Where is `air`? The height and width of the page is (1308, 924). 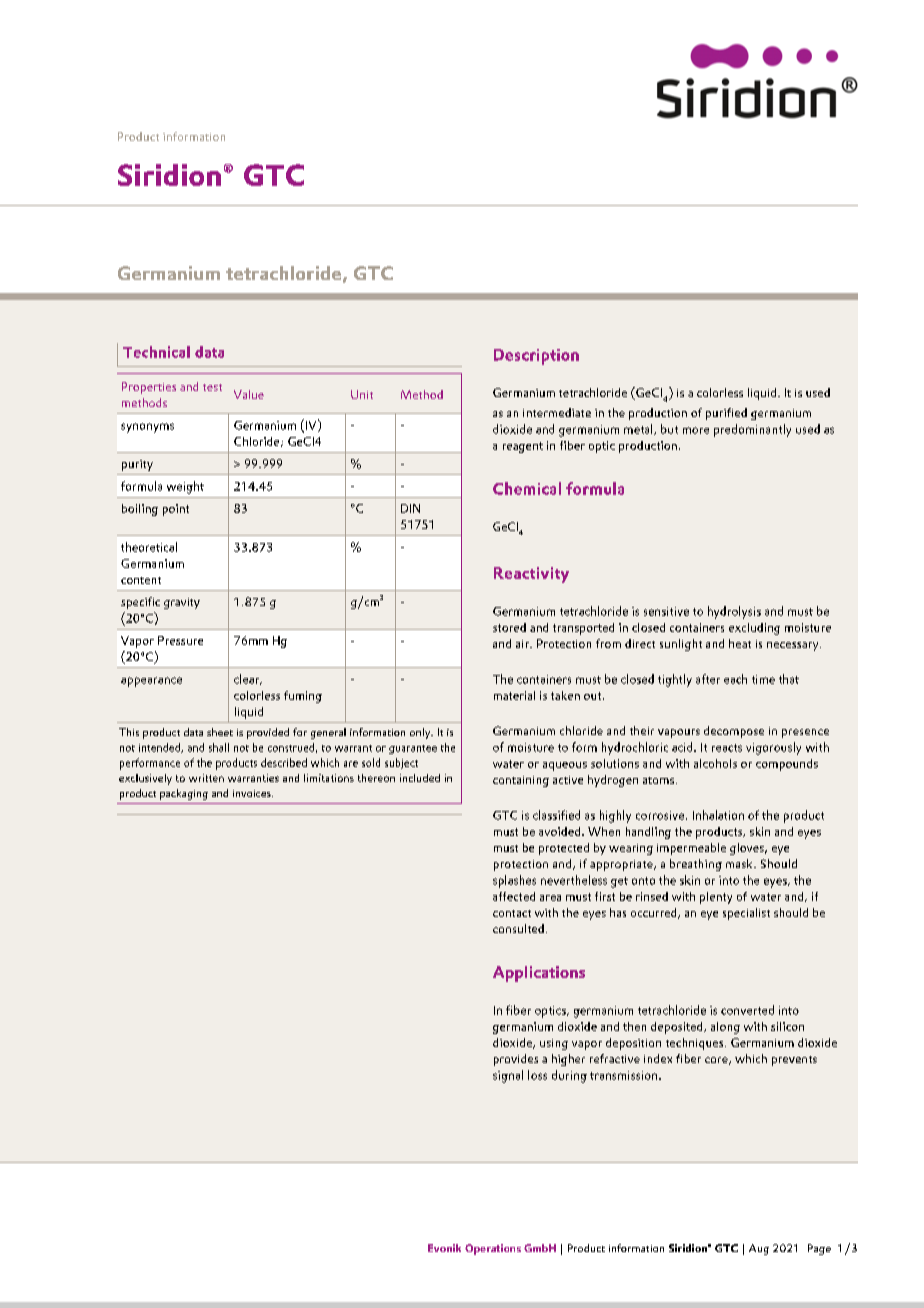 air is located at coordinates (523, 644).
